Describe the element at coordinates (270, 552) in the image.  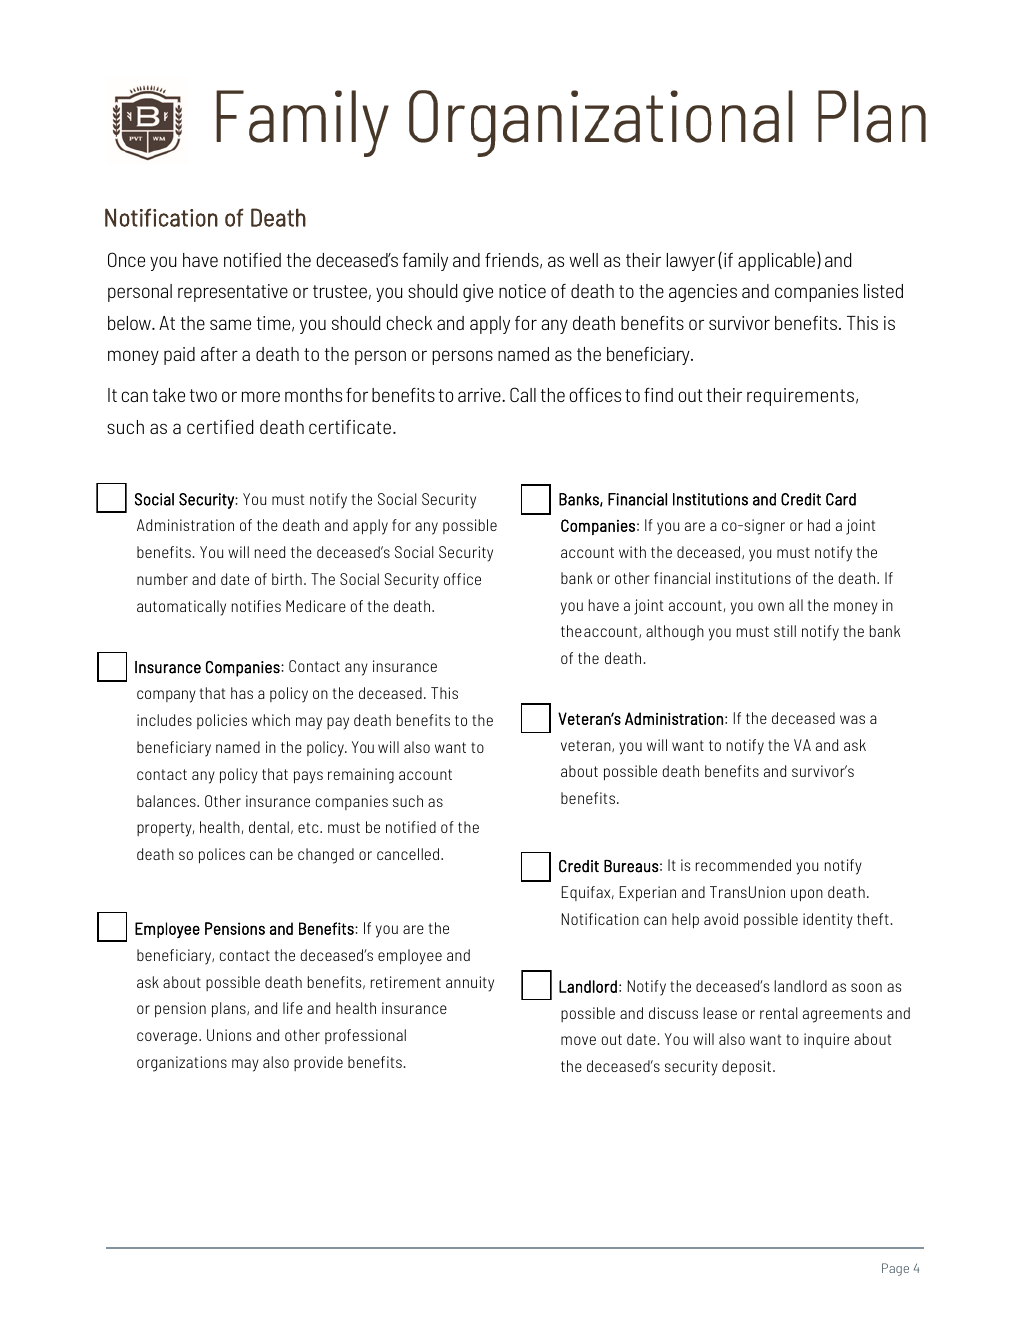
I see `need` at that location.
